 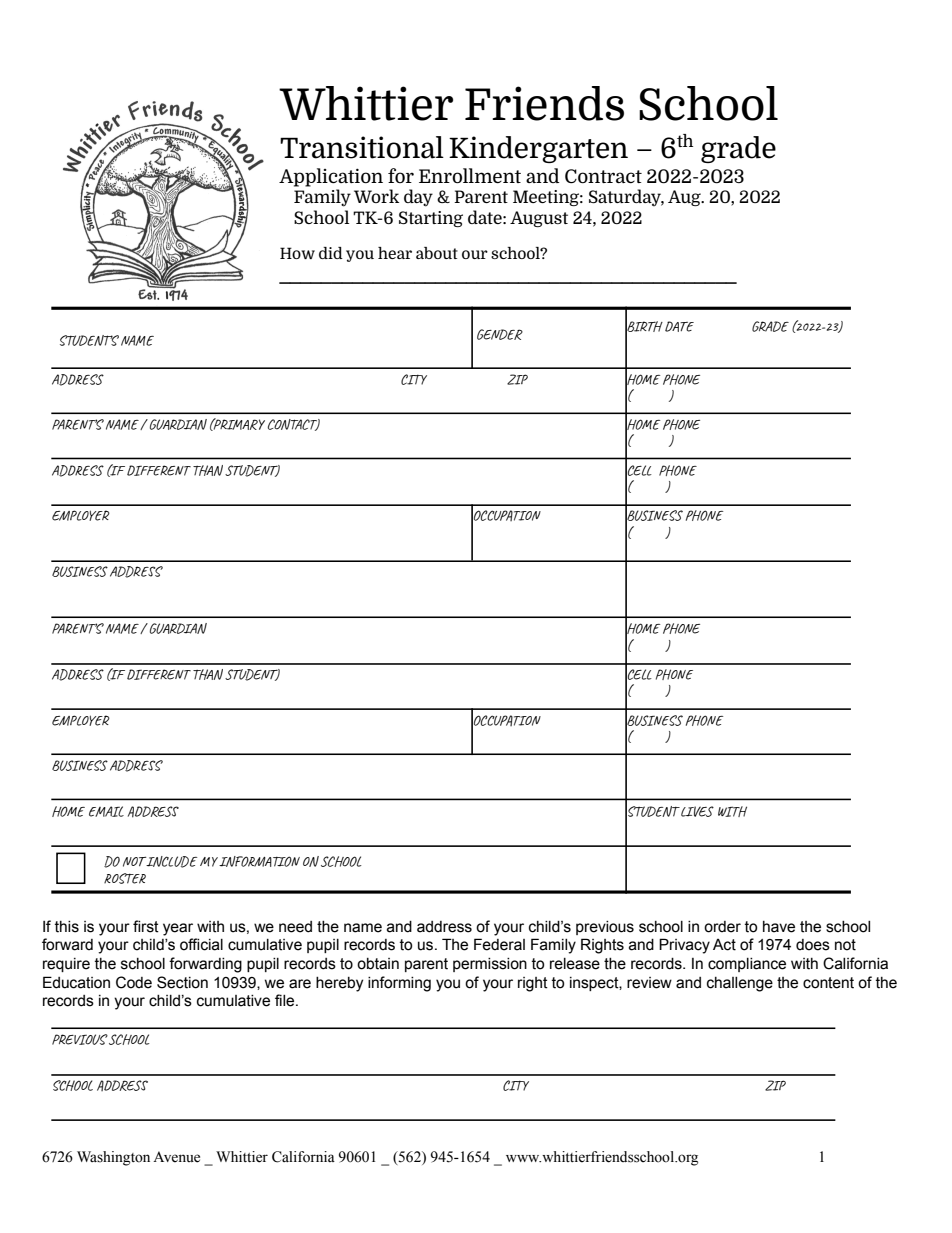 What do you see at coordinates (696, 811) in the screenshot?
I see `LIVES` at bounding box center [696, 811].
